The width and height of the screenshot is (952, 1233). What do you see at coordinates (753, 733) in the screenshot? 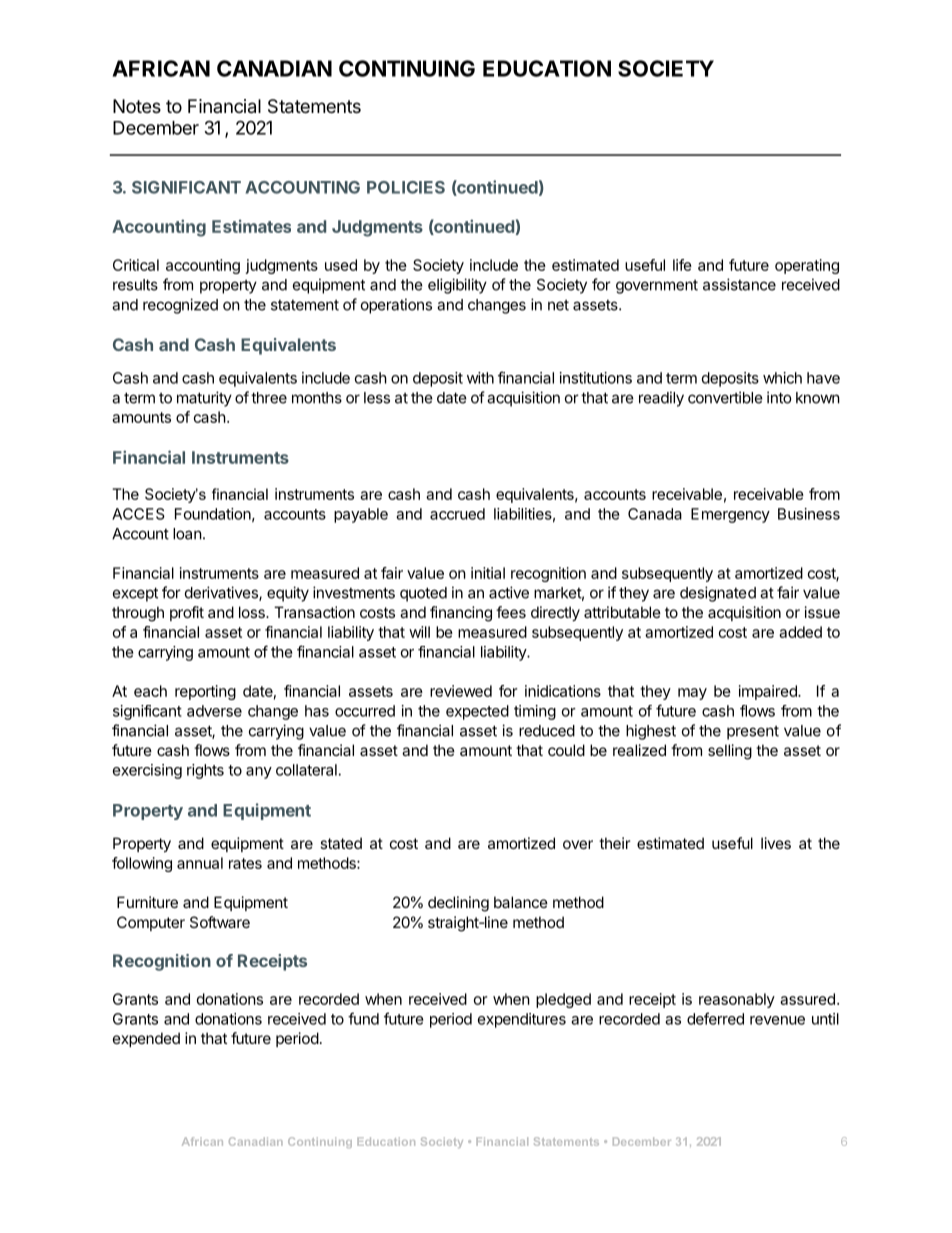
I see `present` at bounding box center [753, 733].
